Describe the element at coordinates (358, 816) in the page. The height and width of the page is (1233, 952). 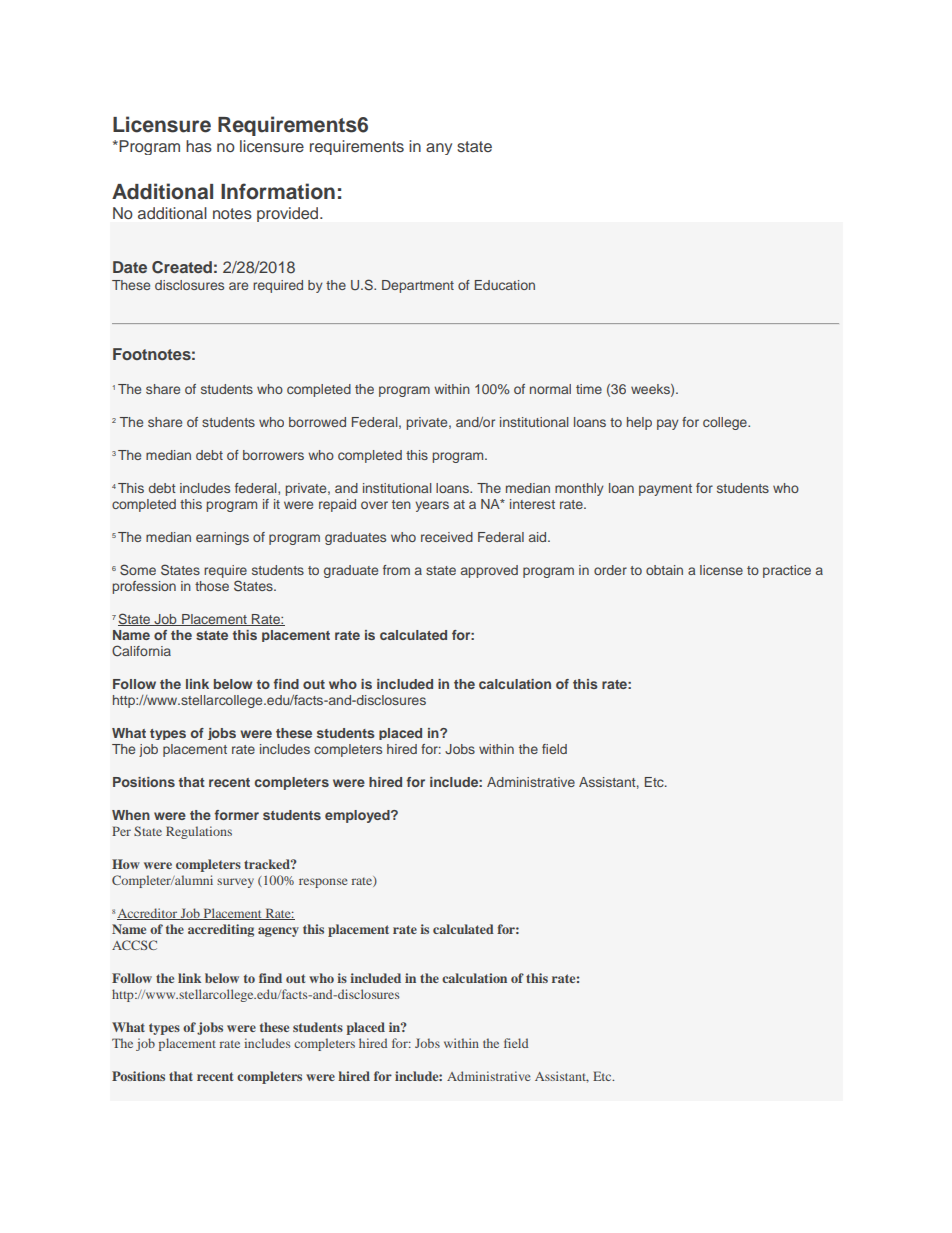
I see `employed` at that location.
